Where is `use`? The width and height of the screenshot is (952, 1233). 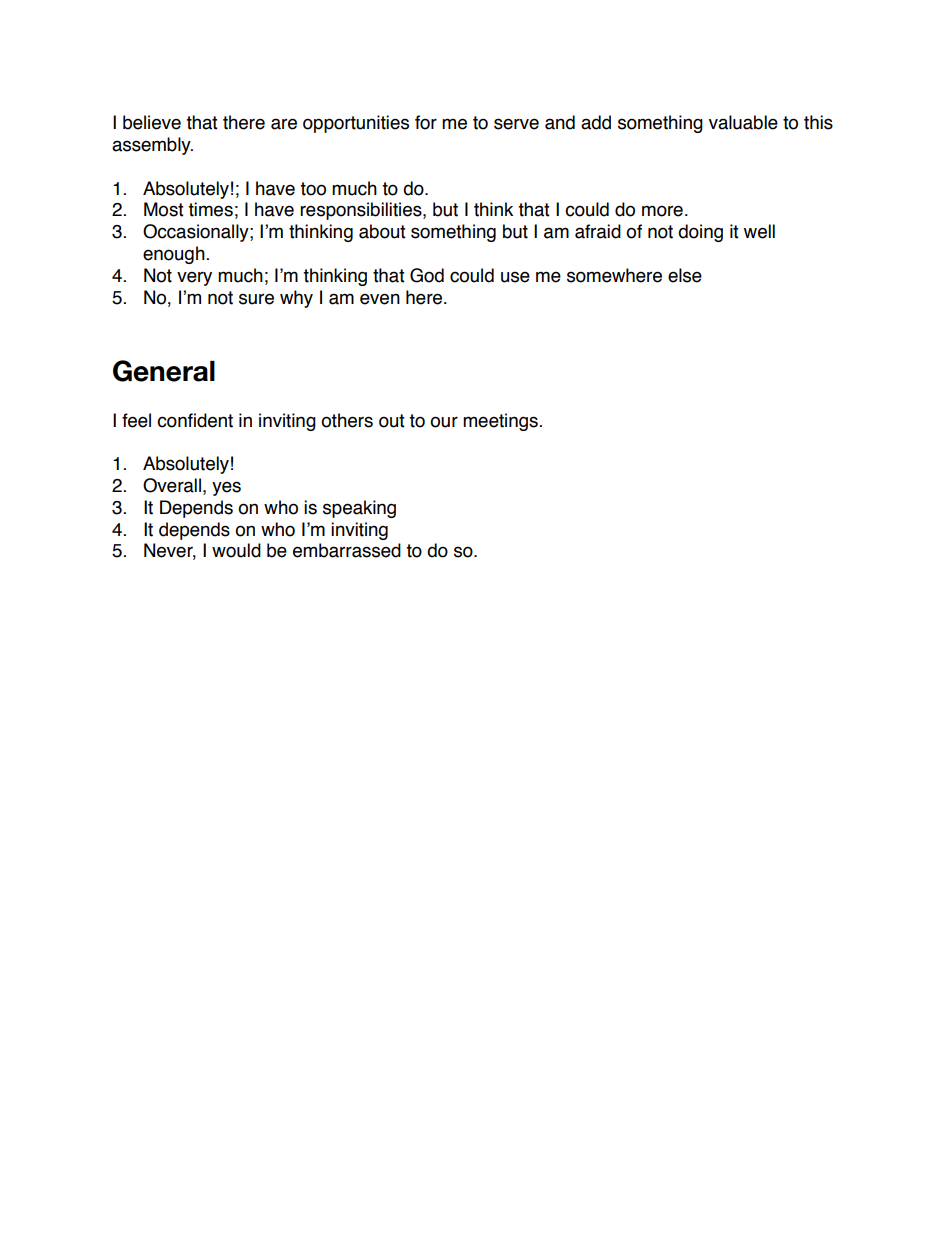
use is located at coordinates (515, 277).
